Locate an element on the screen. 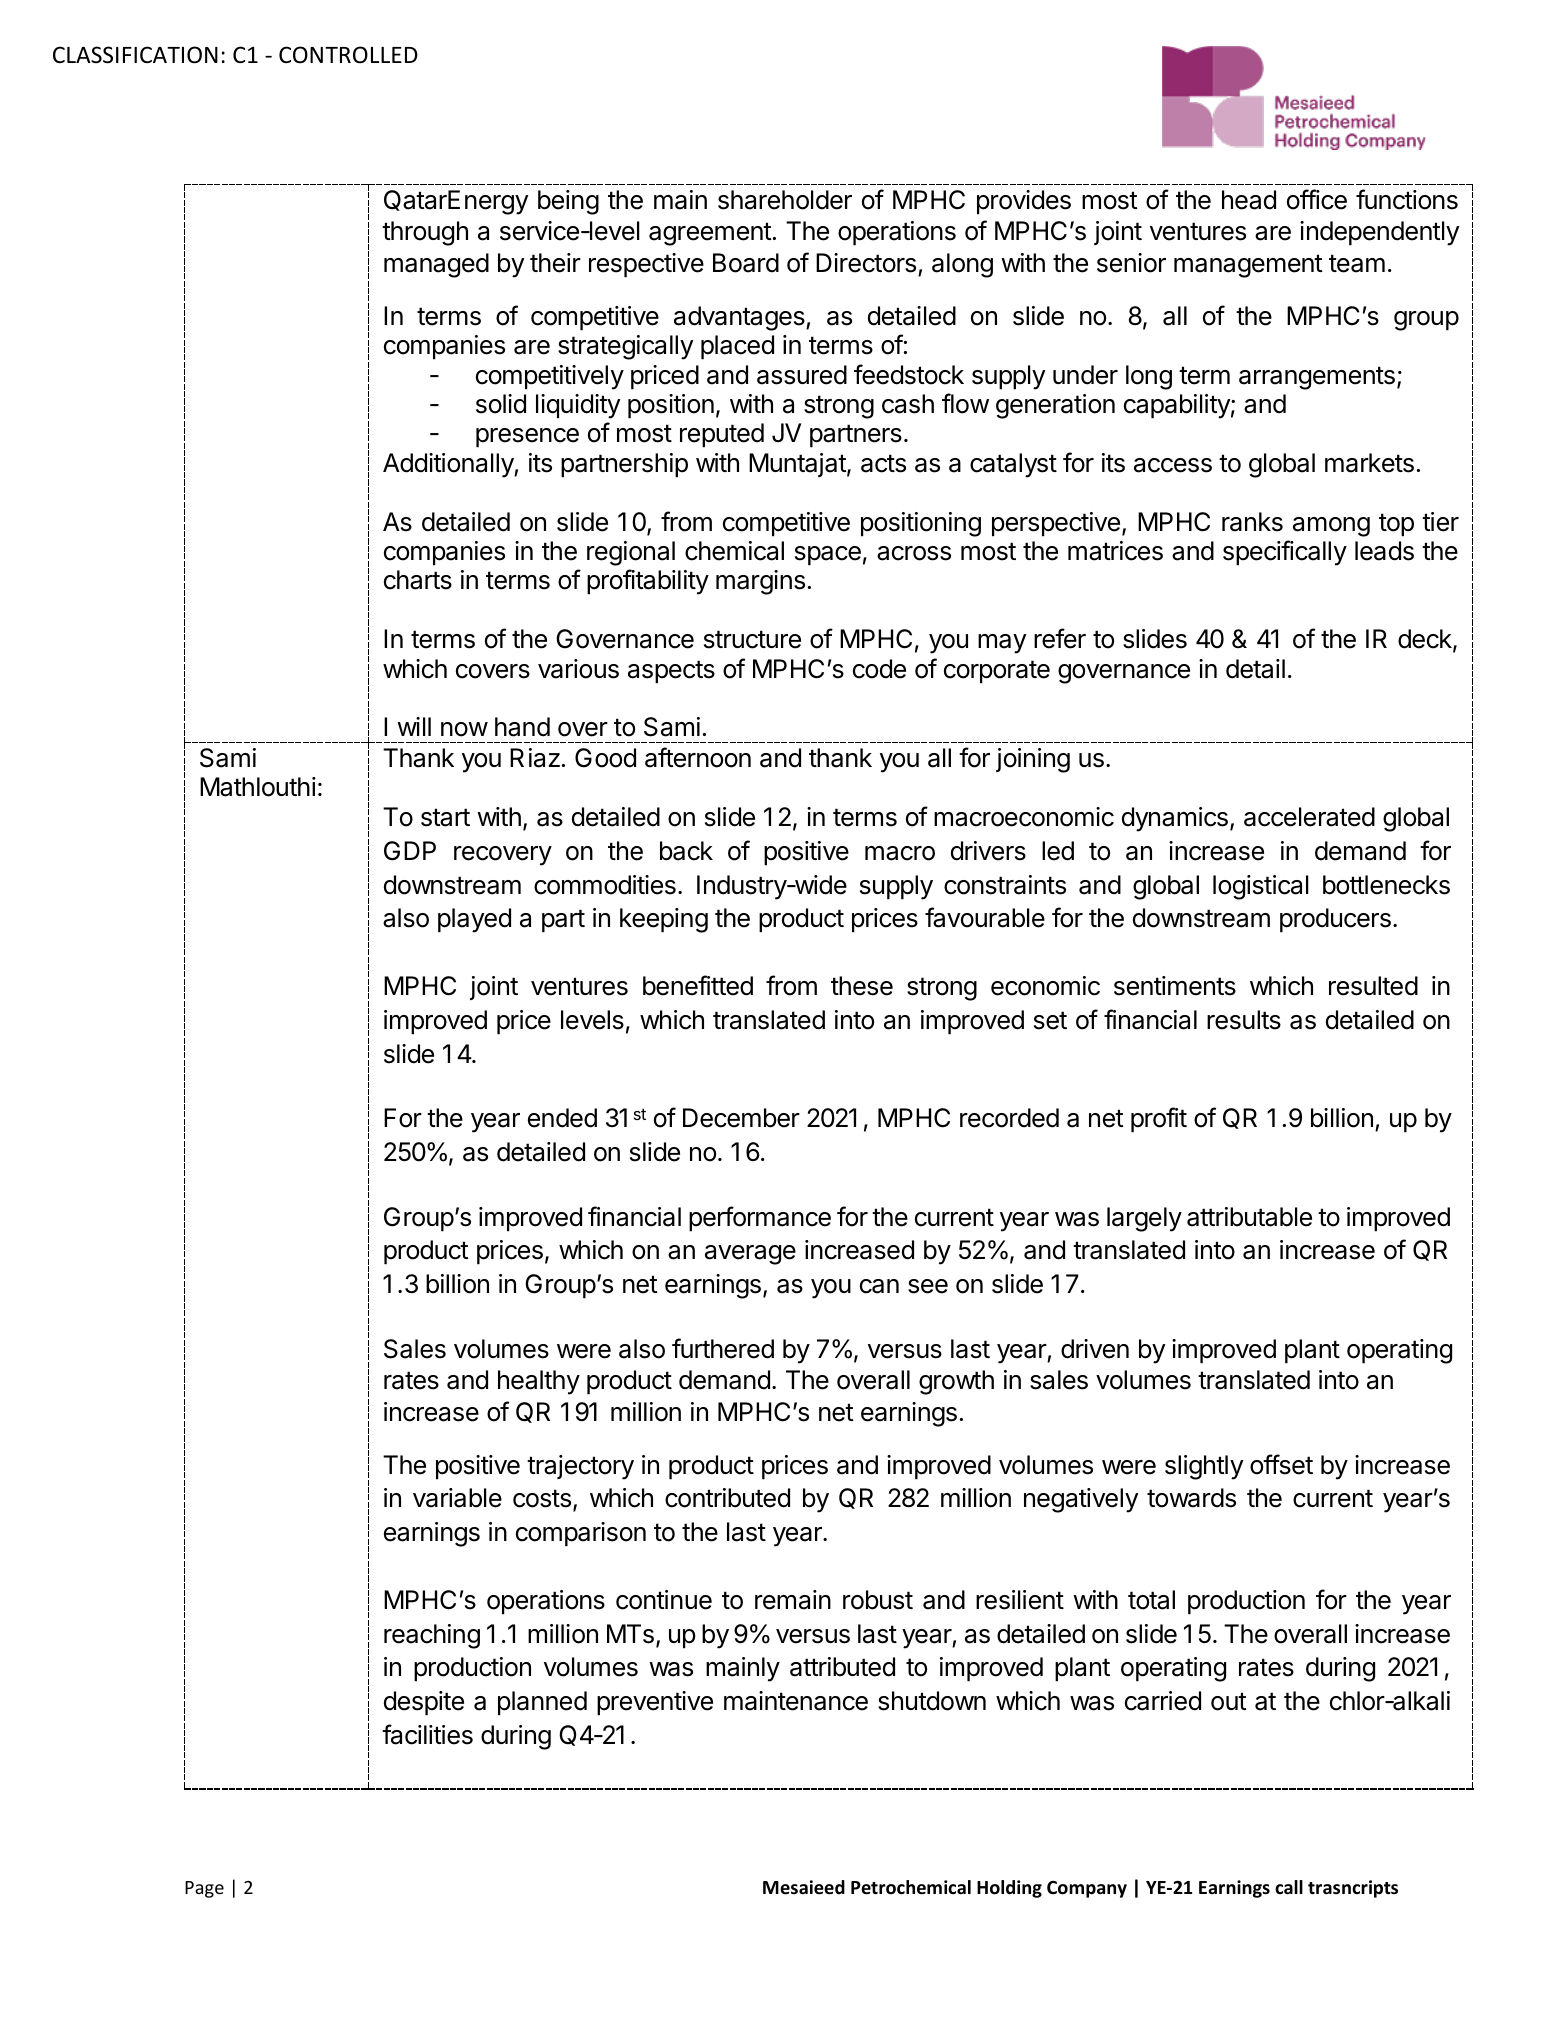 The height and width of the screenshot is (2026, 1565). office is located at coordinates (1317, 199).
